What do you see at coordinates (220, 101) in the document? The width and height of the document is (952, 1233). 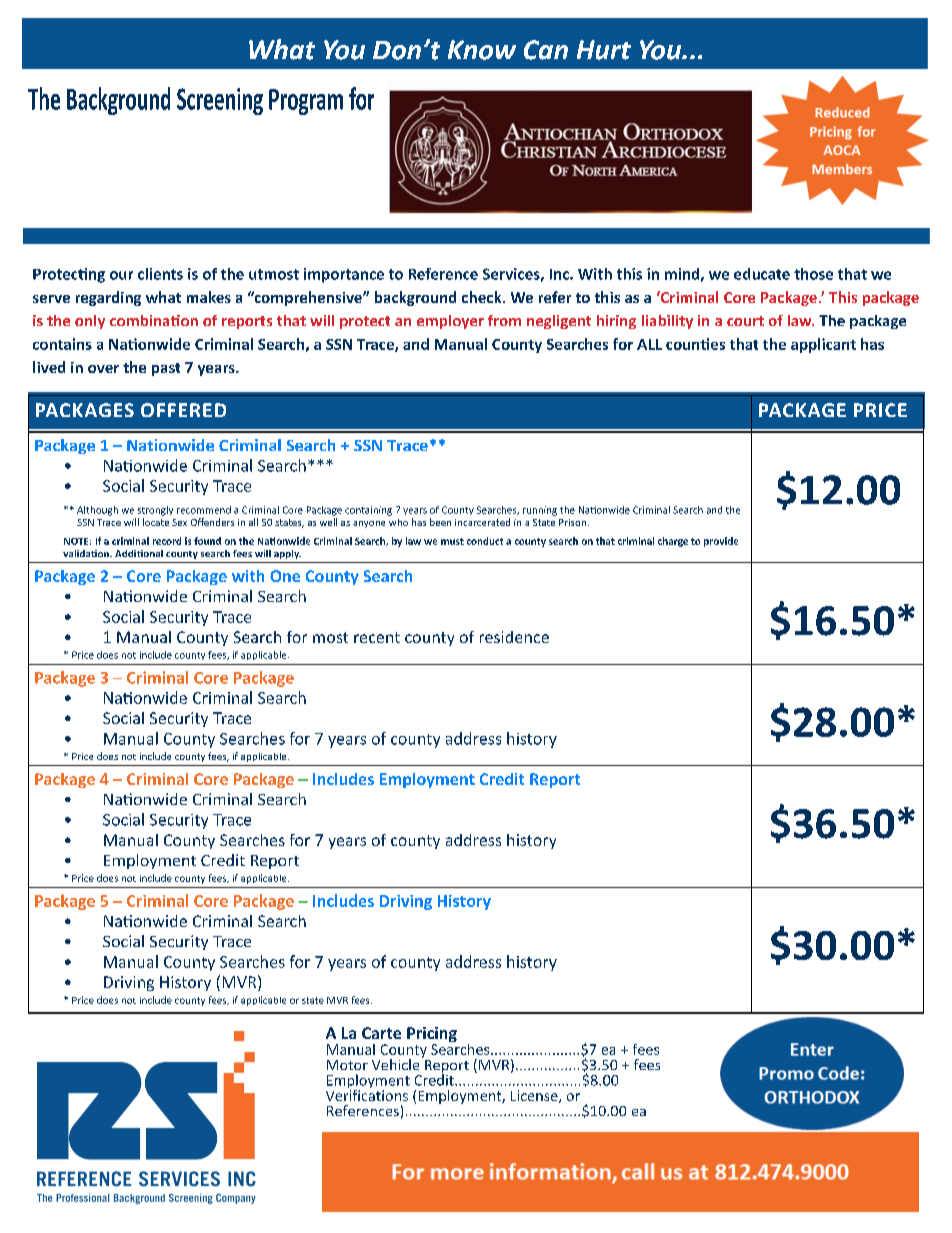 I see `Screening` at bounding box center [220, 101].
